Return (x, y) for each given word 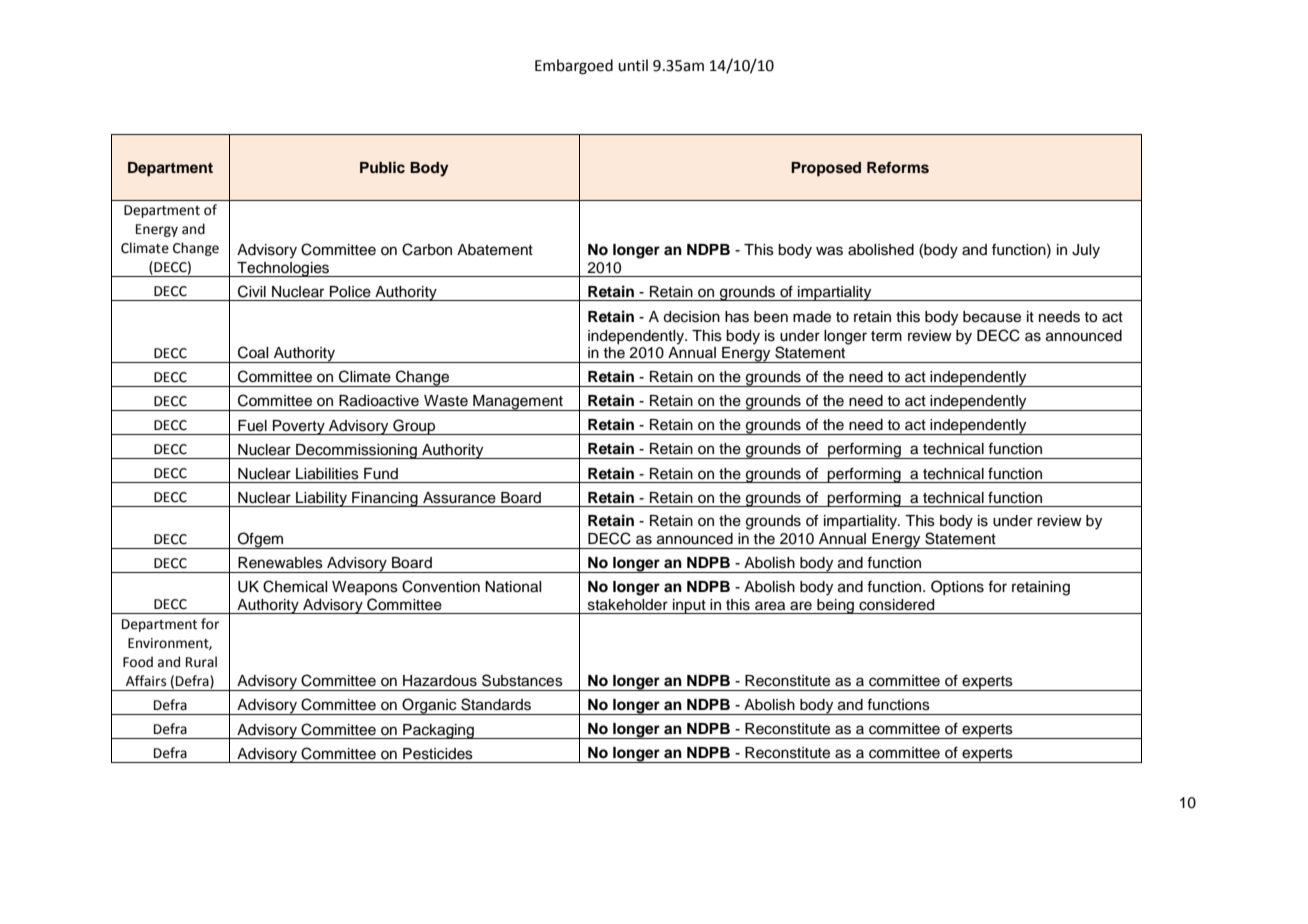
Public (382, 167)
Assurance (459, 498)
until (633, 65)
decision (691, 317)
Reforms (898, 168)
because (992, 317)
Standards (496, 704)
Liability (321, 499)
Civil (252, 291)
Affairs (146, 681)
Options (957, 587)
